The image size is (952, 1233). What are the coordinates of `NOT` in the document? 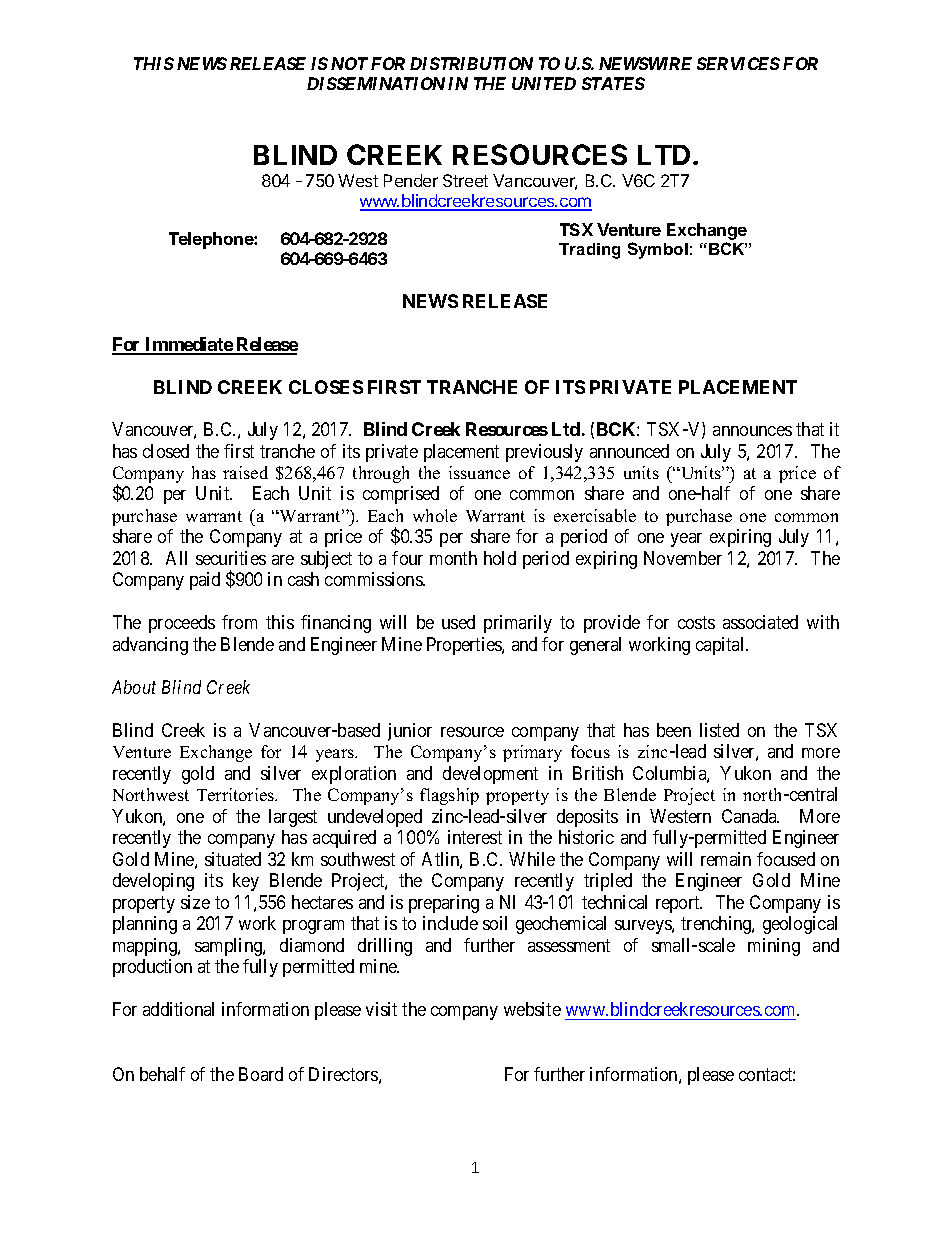 It's located at (349, 63).
